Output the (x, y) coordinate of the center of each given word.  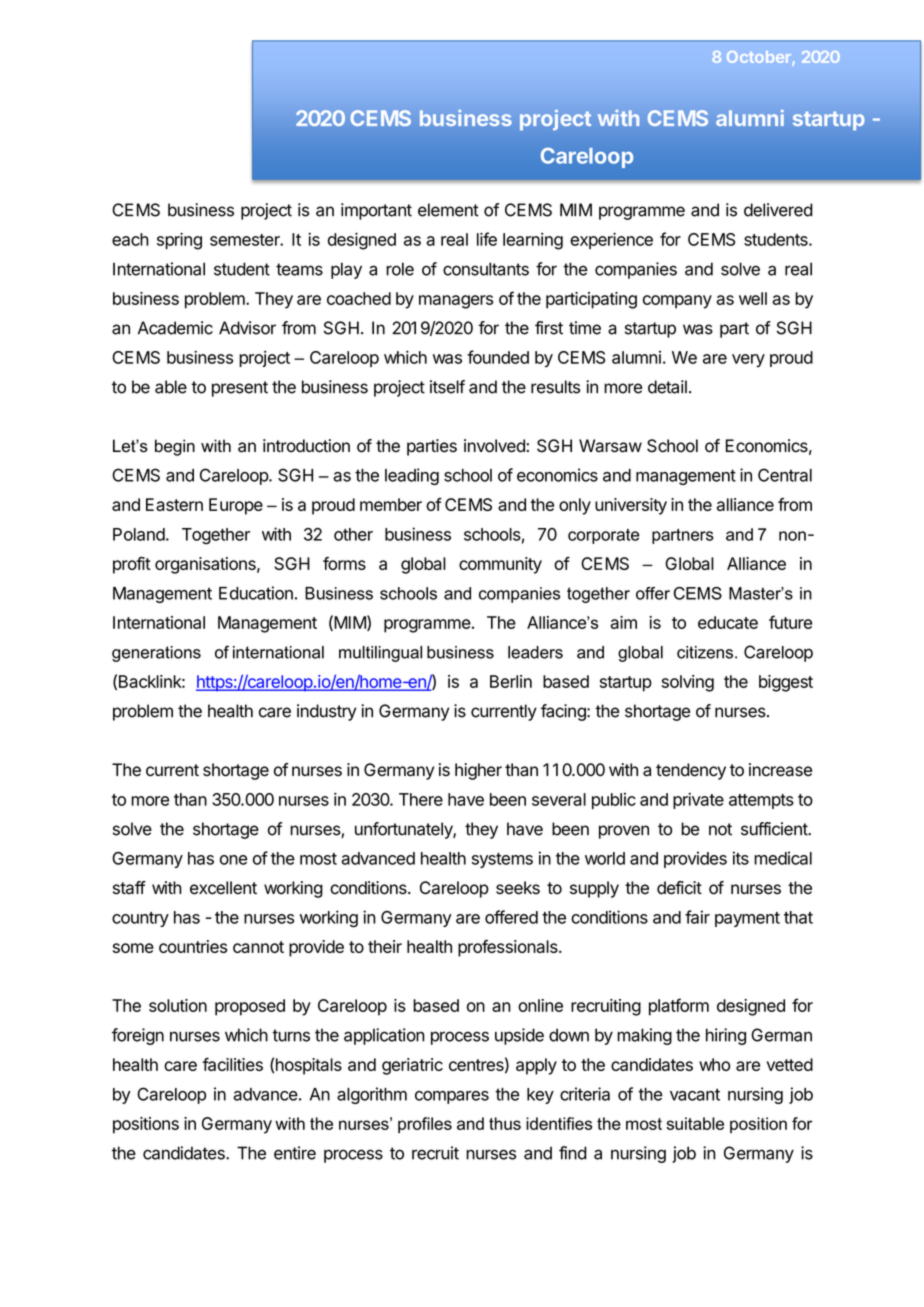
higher (478, 771)
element (448, 210)
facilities (232, 1064)
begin (175, 447)
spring (179, 241)
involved (495, 446)
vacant (695, 1094)
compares (452, 1097)
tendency (691, 771)
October (760, 58)
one (233, 860)
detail (667, 387)
